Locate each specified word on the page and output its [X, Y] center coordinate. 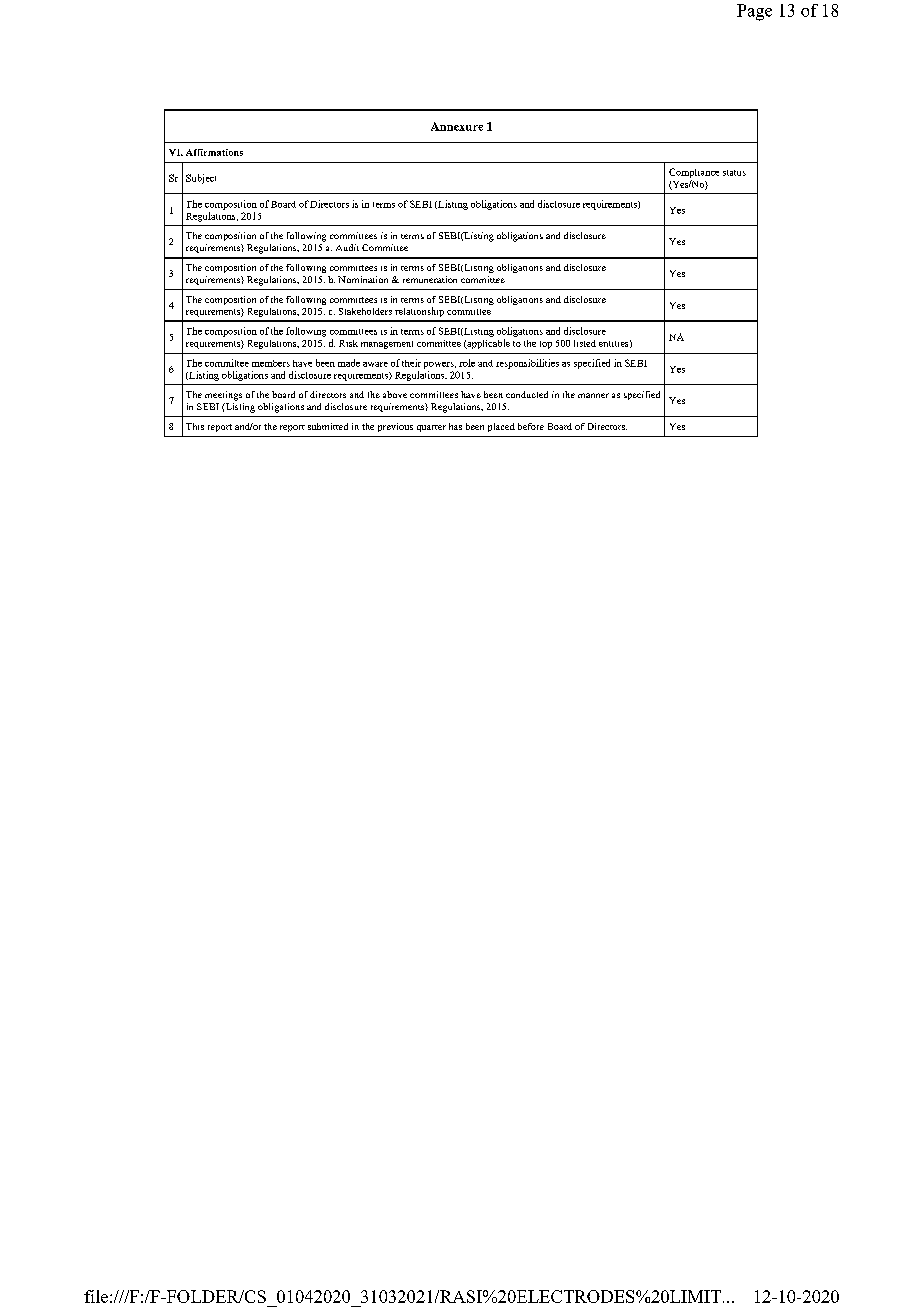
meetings [223, 396]
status [734, 173]
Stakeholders [365, 311]
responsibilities [527, 364]
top [546, 345]
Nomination [363, 279]
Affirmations [214, 152]
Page [754, 12]
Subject [201, 179]
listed [585, 343]
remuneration [430, 279]
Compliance [694, 173]
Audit [347, 247]
